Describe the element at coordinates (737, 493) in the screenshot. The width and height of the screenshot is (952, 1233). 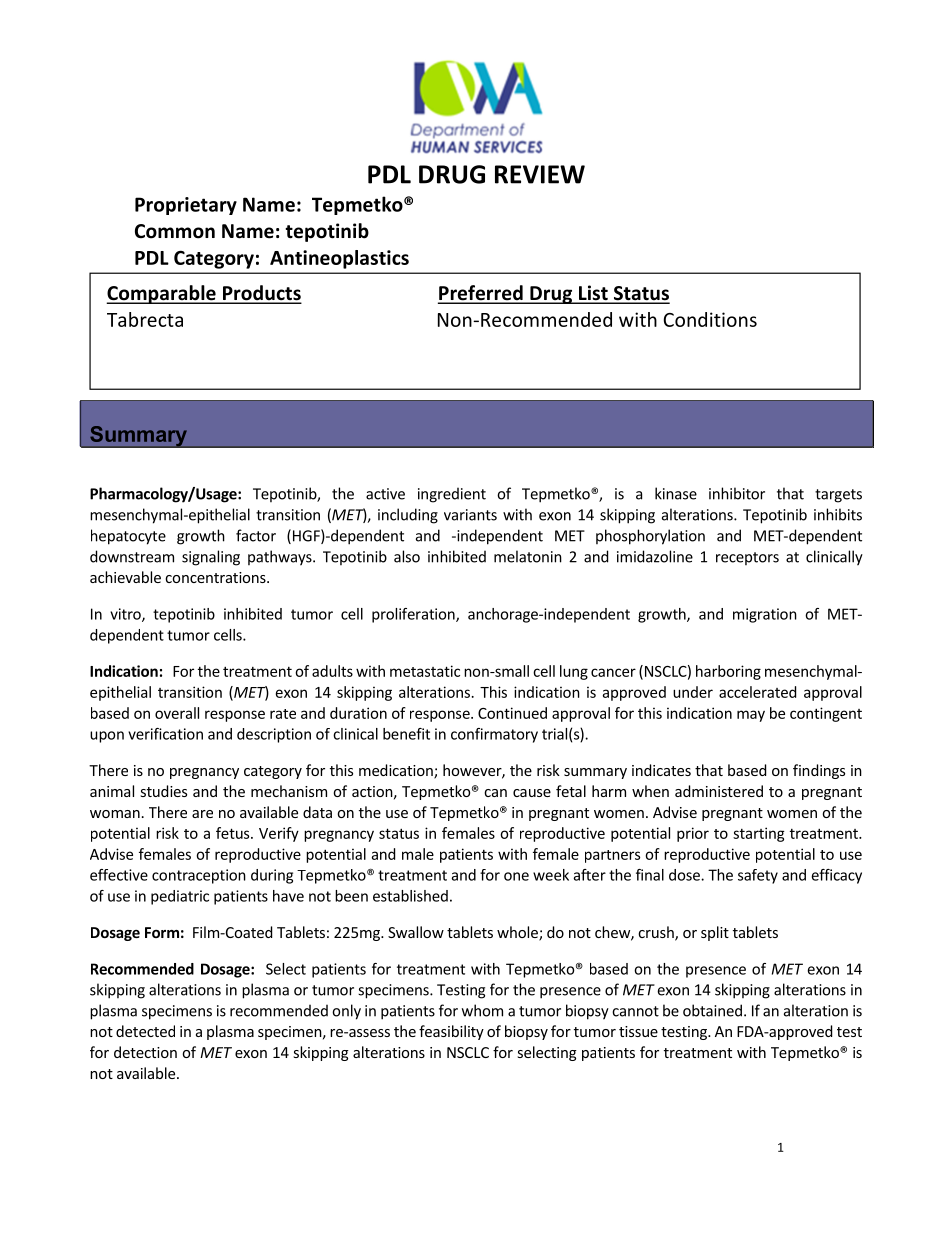
I see `inhibitor` at that location.
